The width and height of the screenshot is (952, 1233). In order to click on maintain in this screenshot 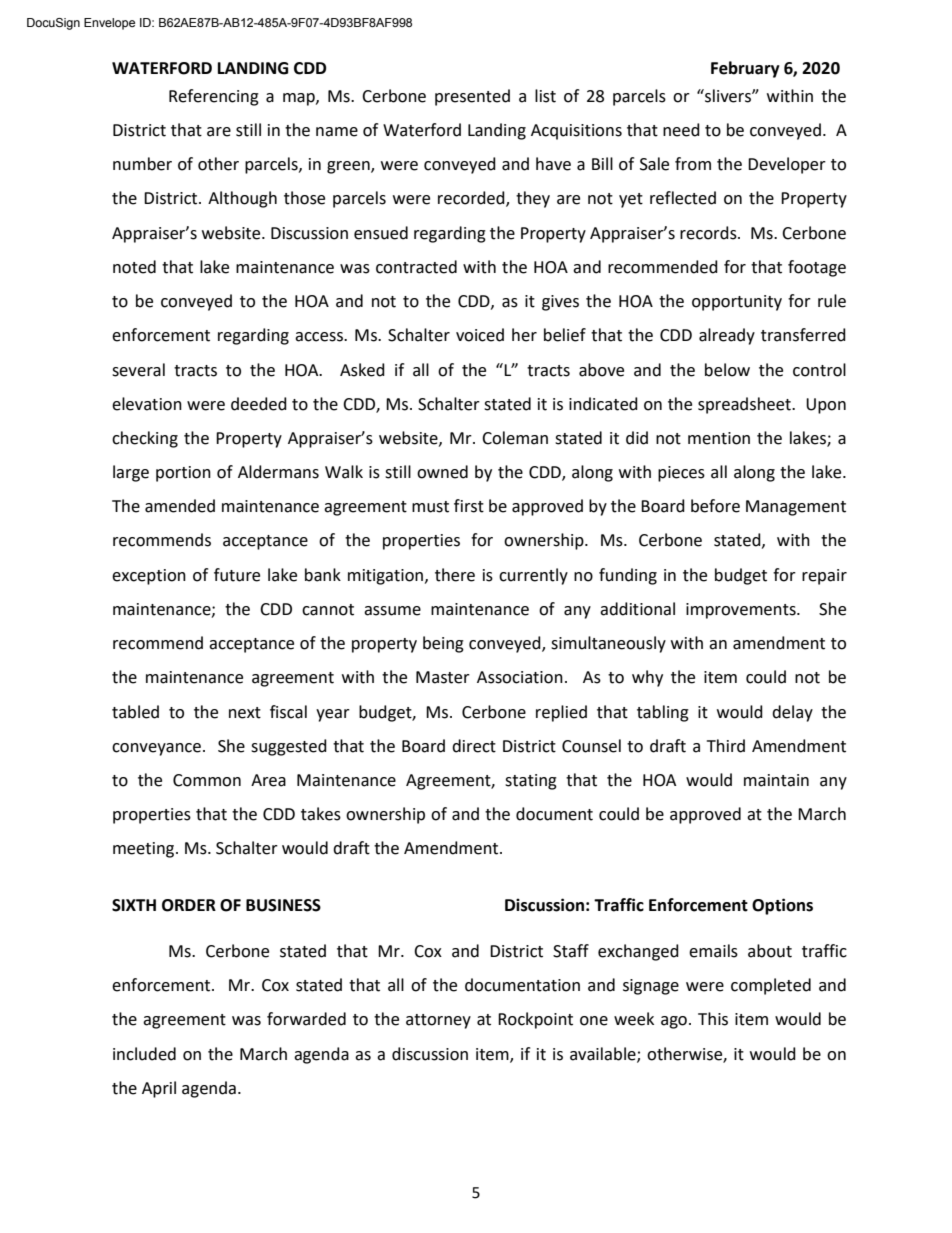, I will do `click(776, 780)`.
